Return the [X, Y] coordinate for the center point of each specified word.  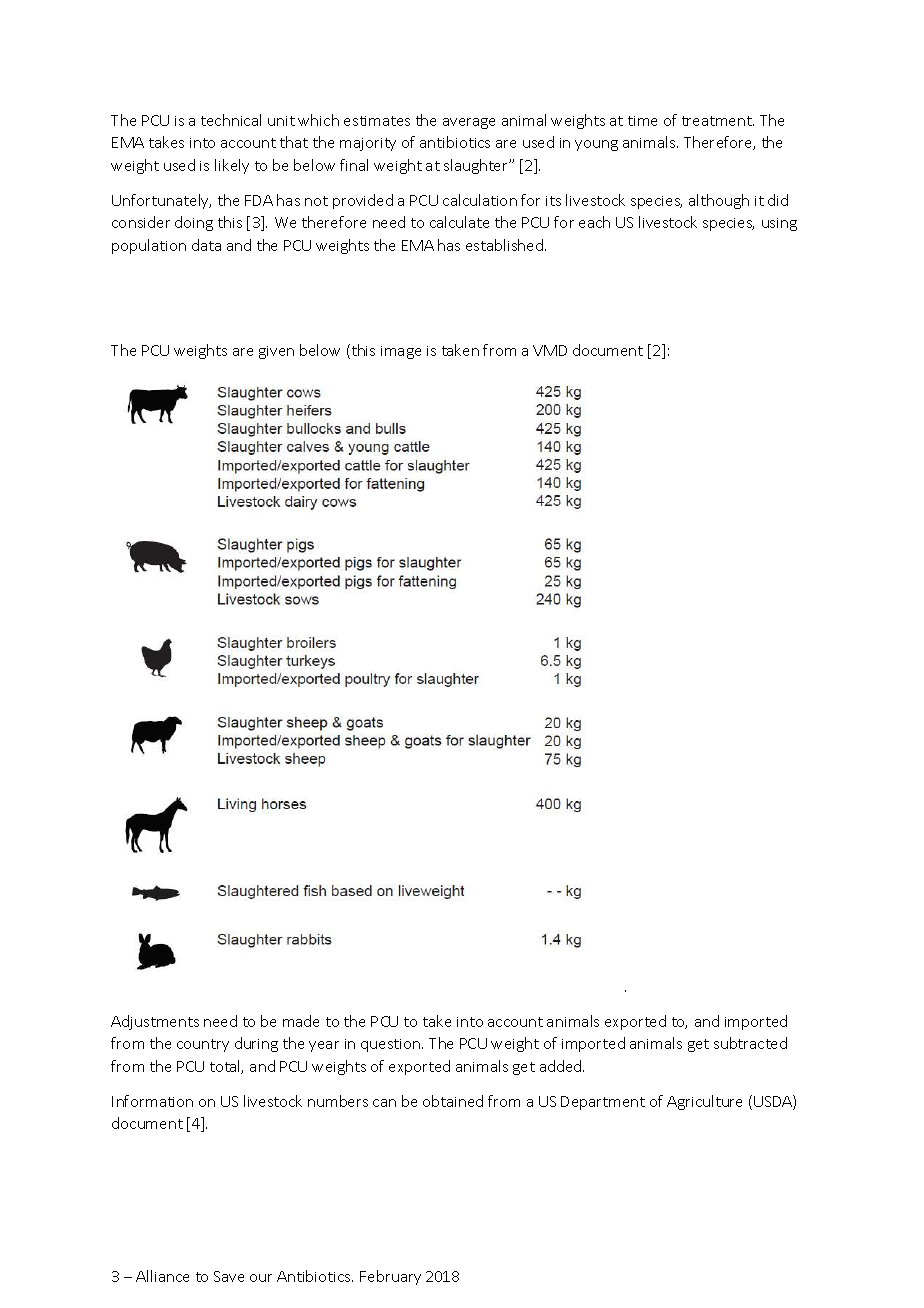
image [401, 352]
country [203, 1045]
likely [232, 166]
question [392, 1045]
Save [229, 1276]
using [779, 224]
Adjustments [155, 1022]
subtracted [750, 1043]
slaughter [477, 166]
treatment [718, 121]
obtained [453, 1101]
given [276, 352]
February [390, 1277]
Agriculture [704, 1102]
